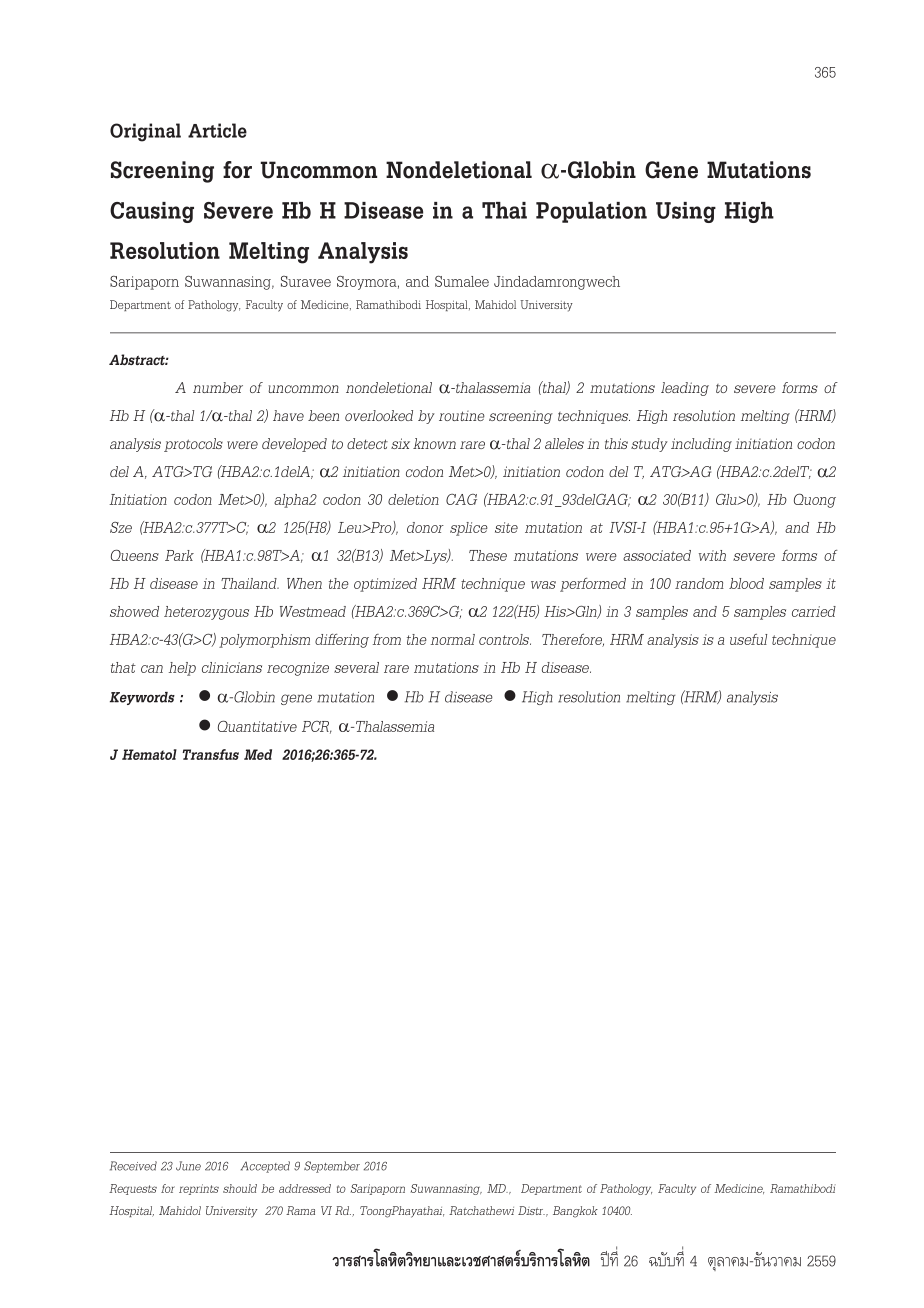  Describe the element at coordinates (217, 130) in the screenshot. I see `Article` at that location.
